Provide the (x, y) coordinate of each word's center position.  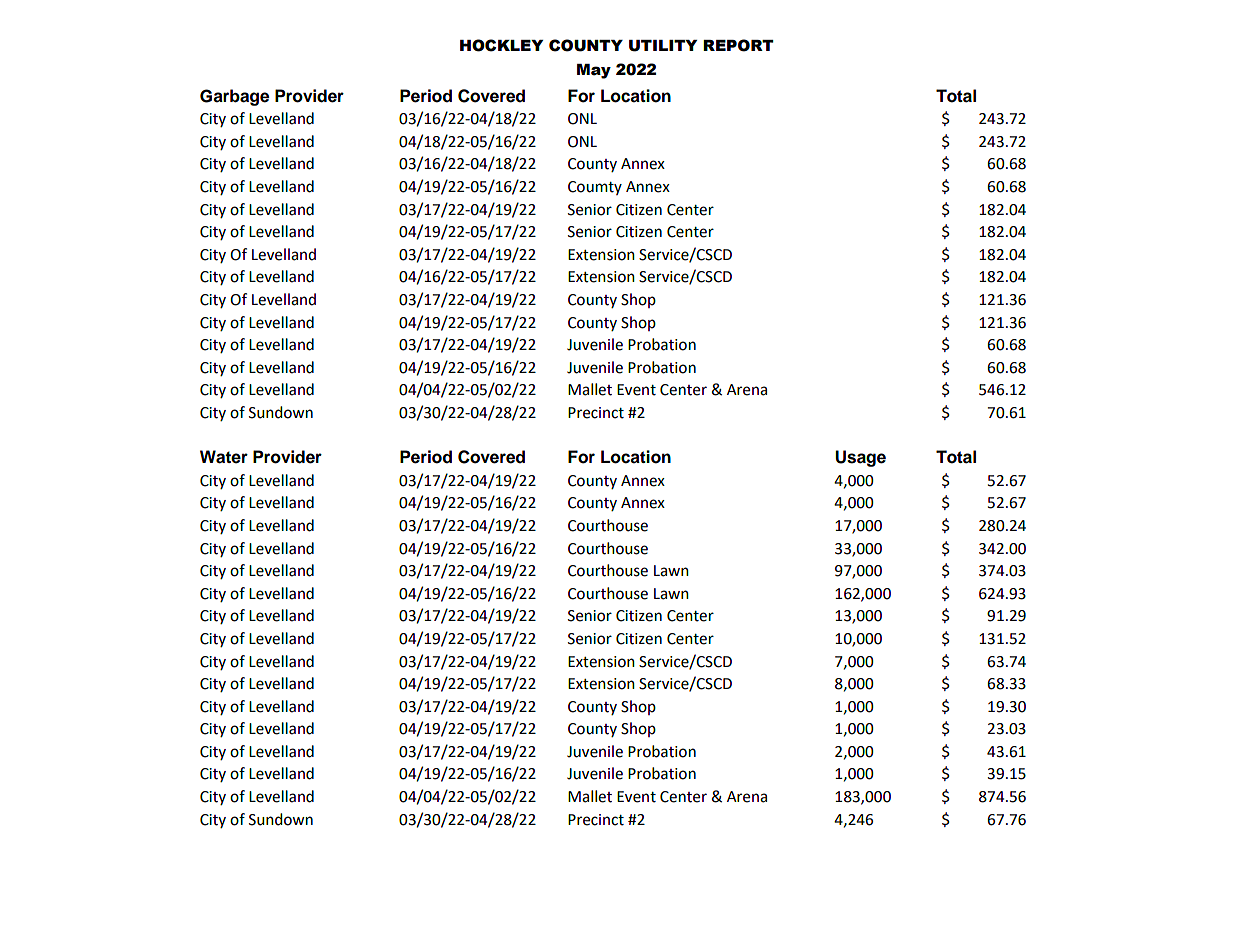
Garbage (234, 97)
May (594, 71)
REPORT (738, 45)
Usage (860, 458)
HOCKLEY (501, 45)
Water (224, 457)
